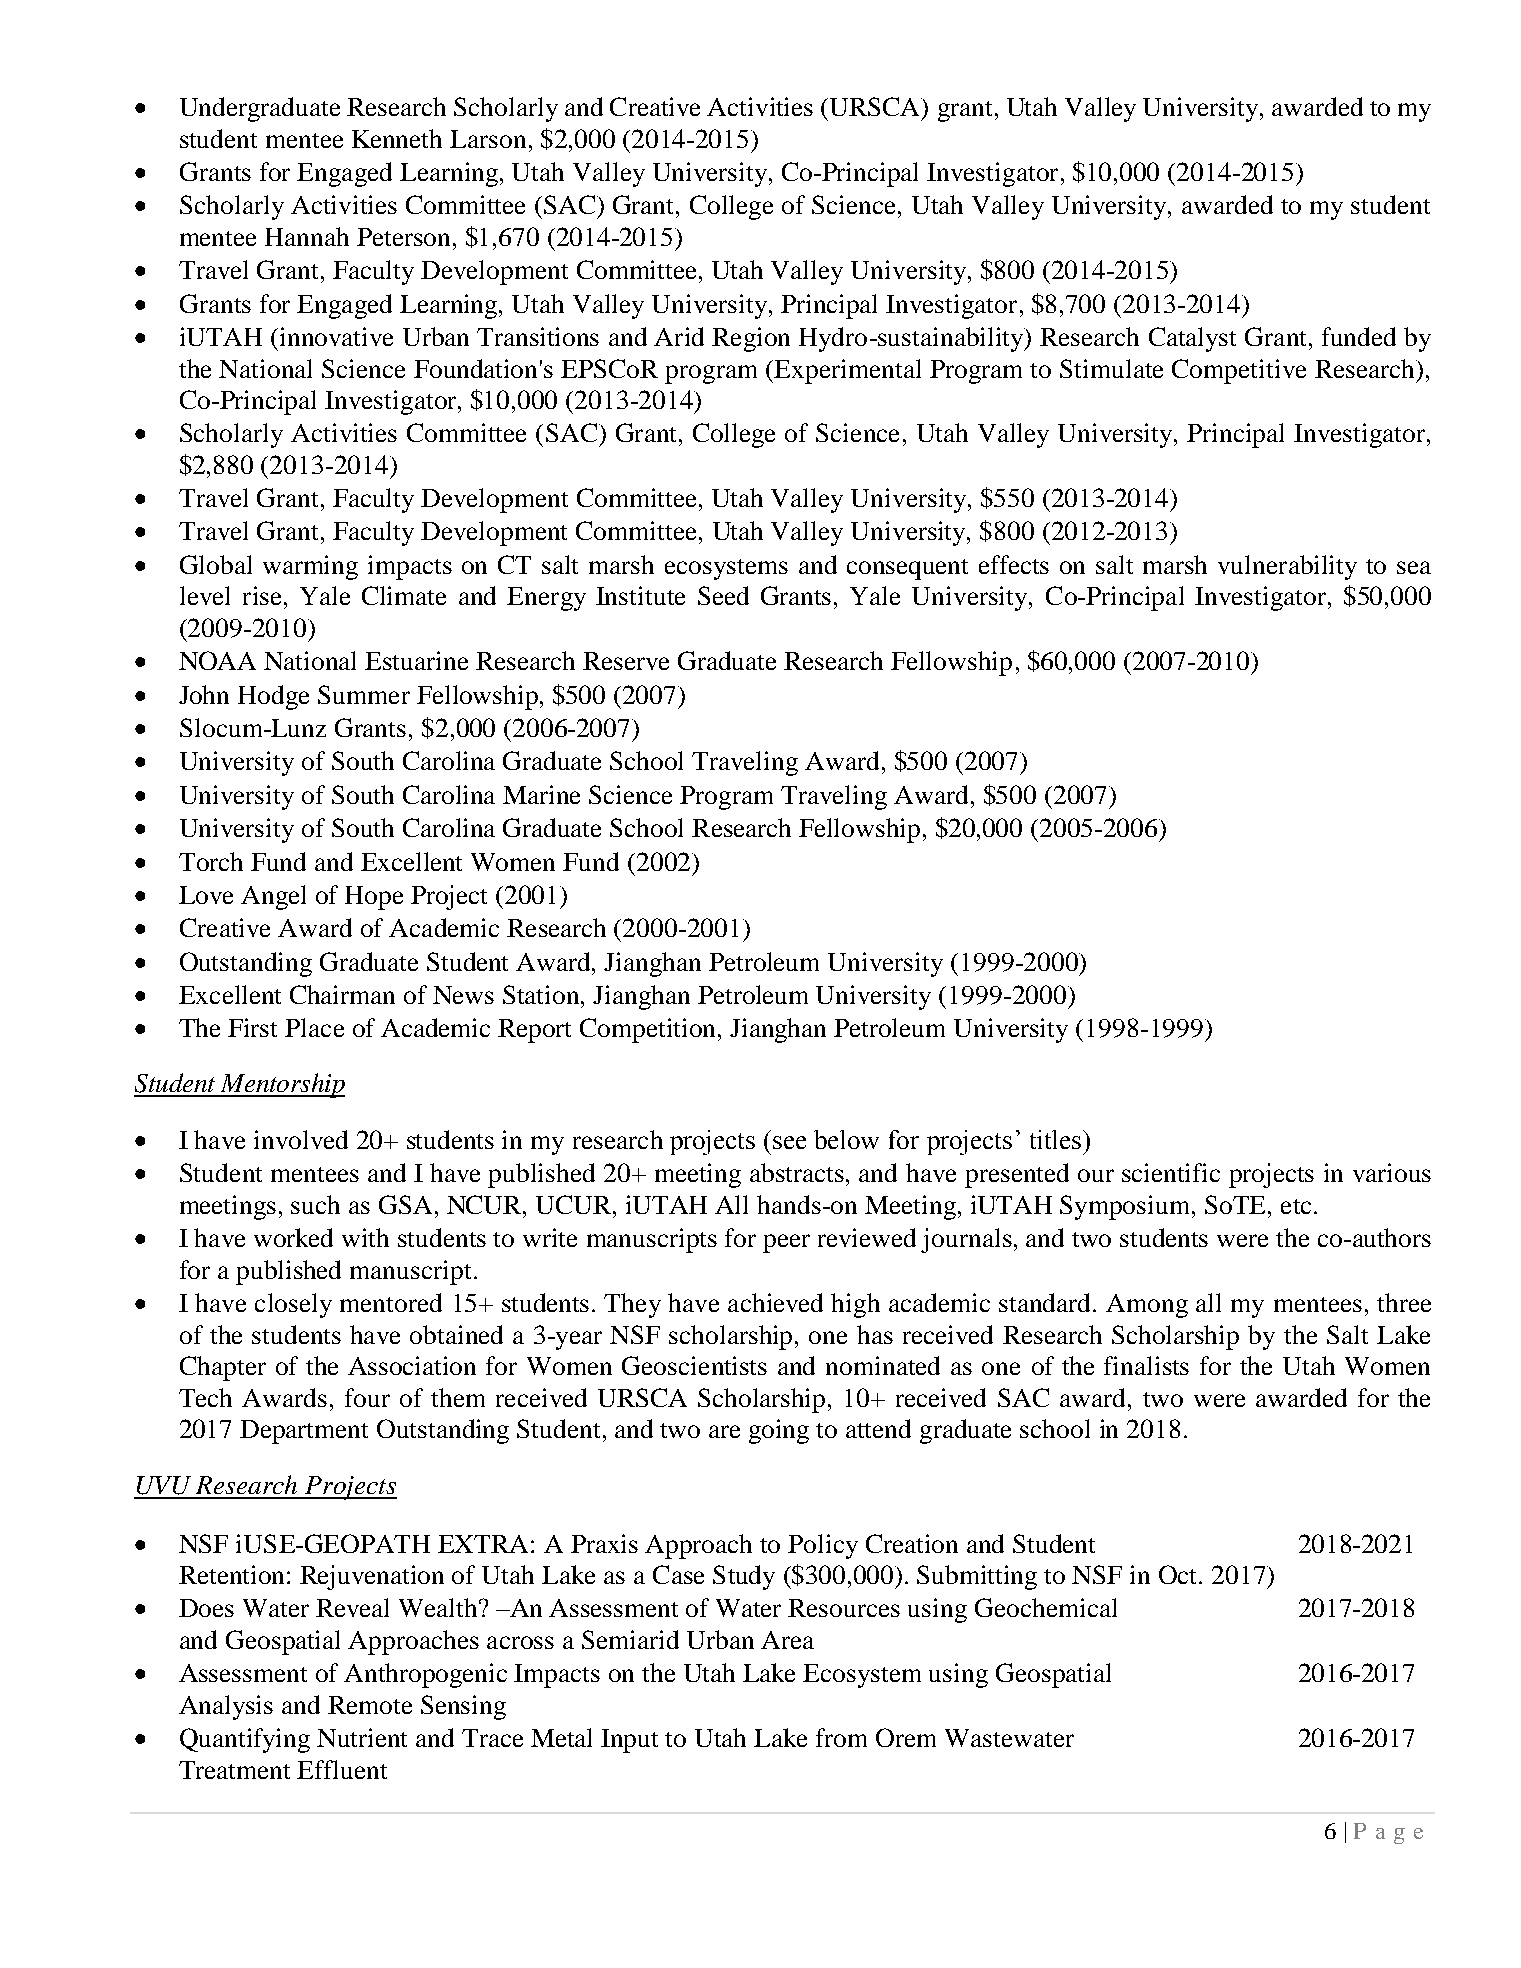 This page has width=1521, height=1968. What do you see at coordinates (751, 339) in the page?
I see `Region` at bounding box center [751, 339].
